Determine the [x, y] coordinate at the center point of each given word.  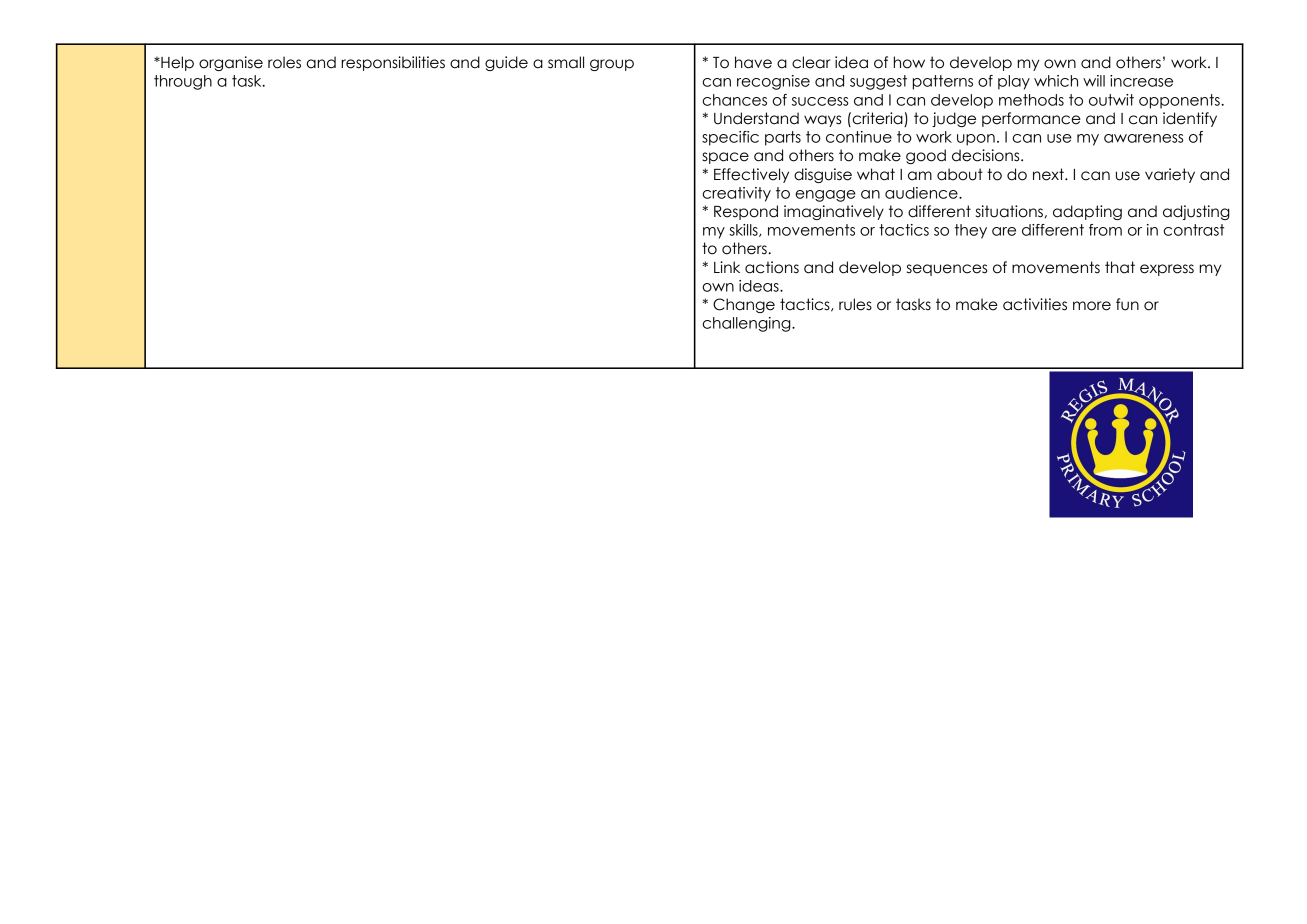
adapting [1087, 212]
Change [744, 305]
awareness [1143, 138]
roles [284, 62]
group [612, 65]
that [1120, 267]
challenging [747, 324]
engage [825, 196]
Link [727, 267]
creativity [736, 194]
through [183, 82]
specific [730, 138]
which [1056, 81]
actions [772, 267]
